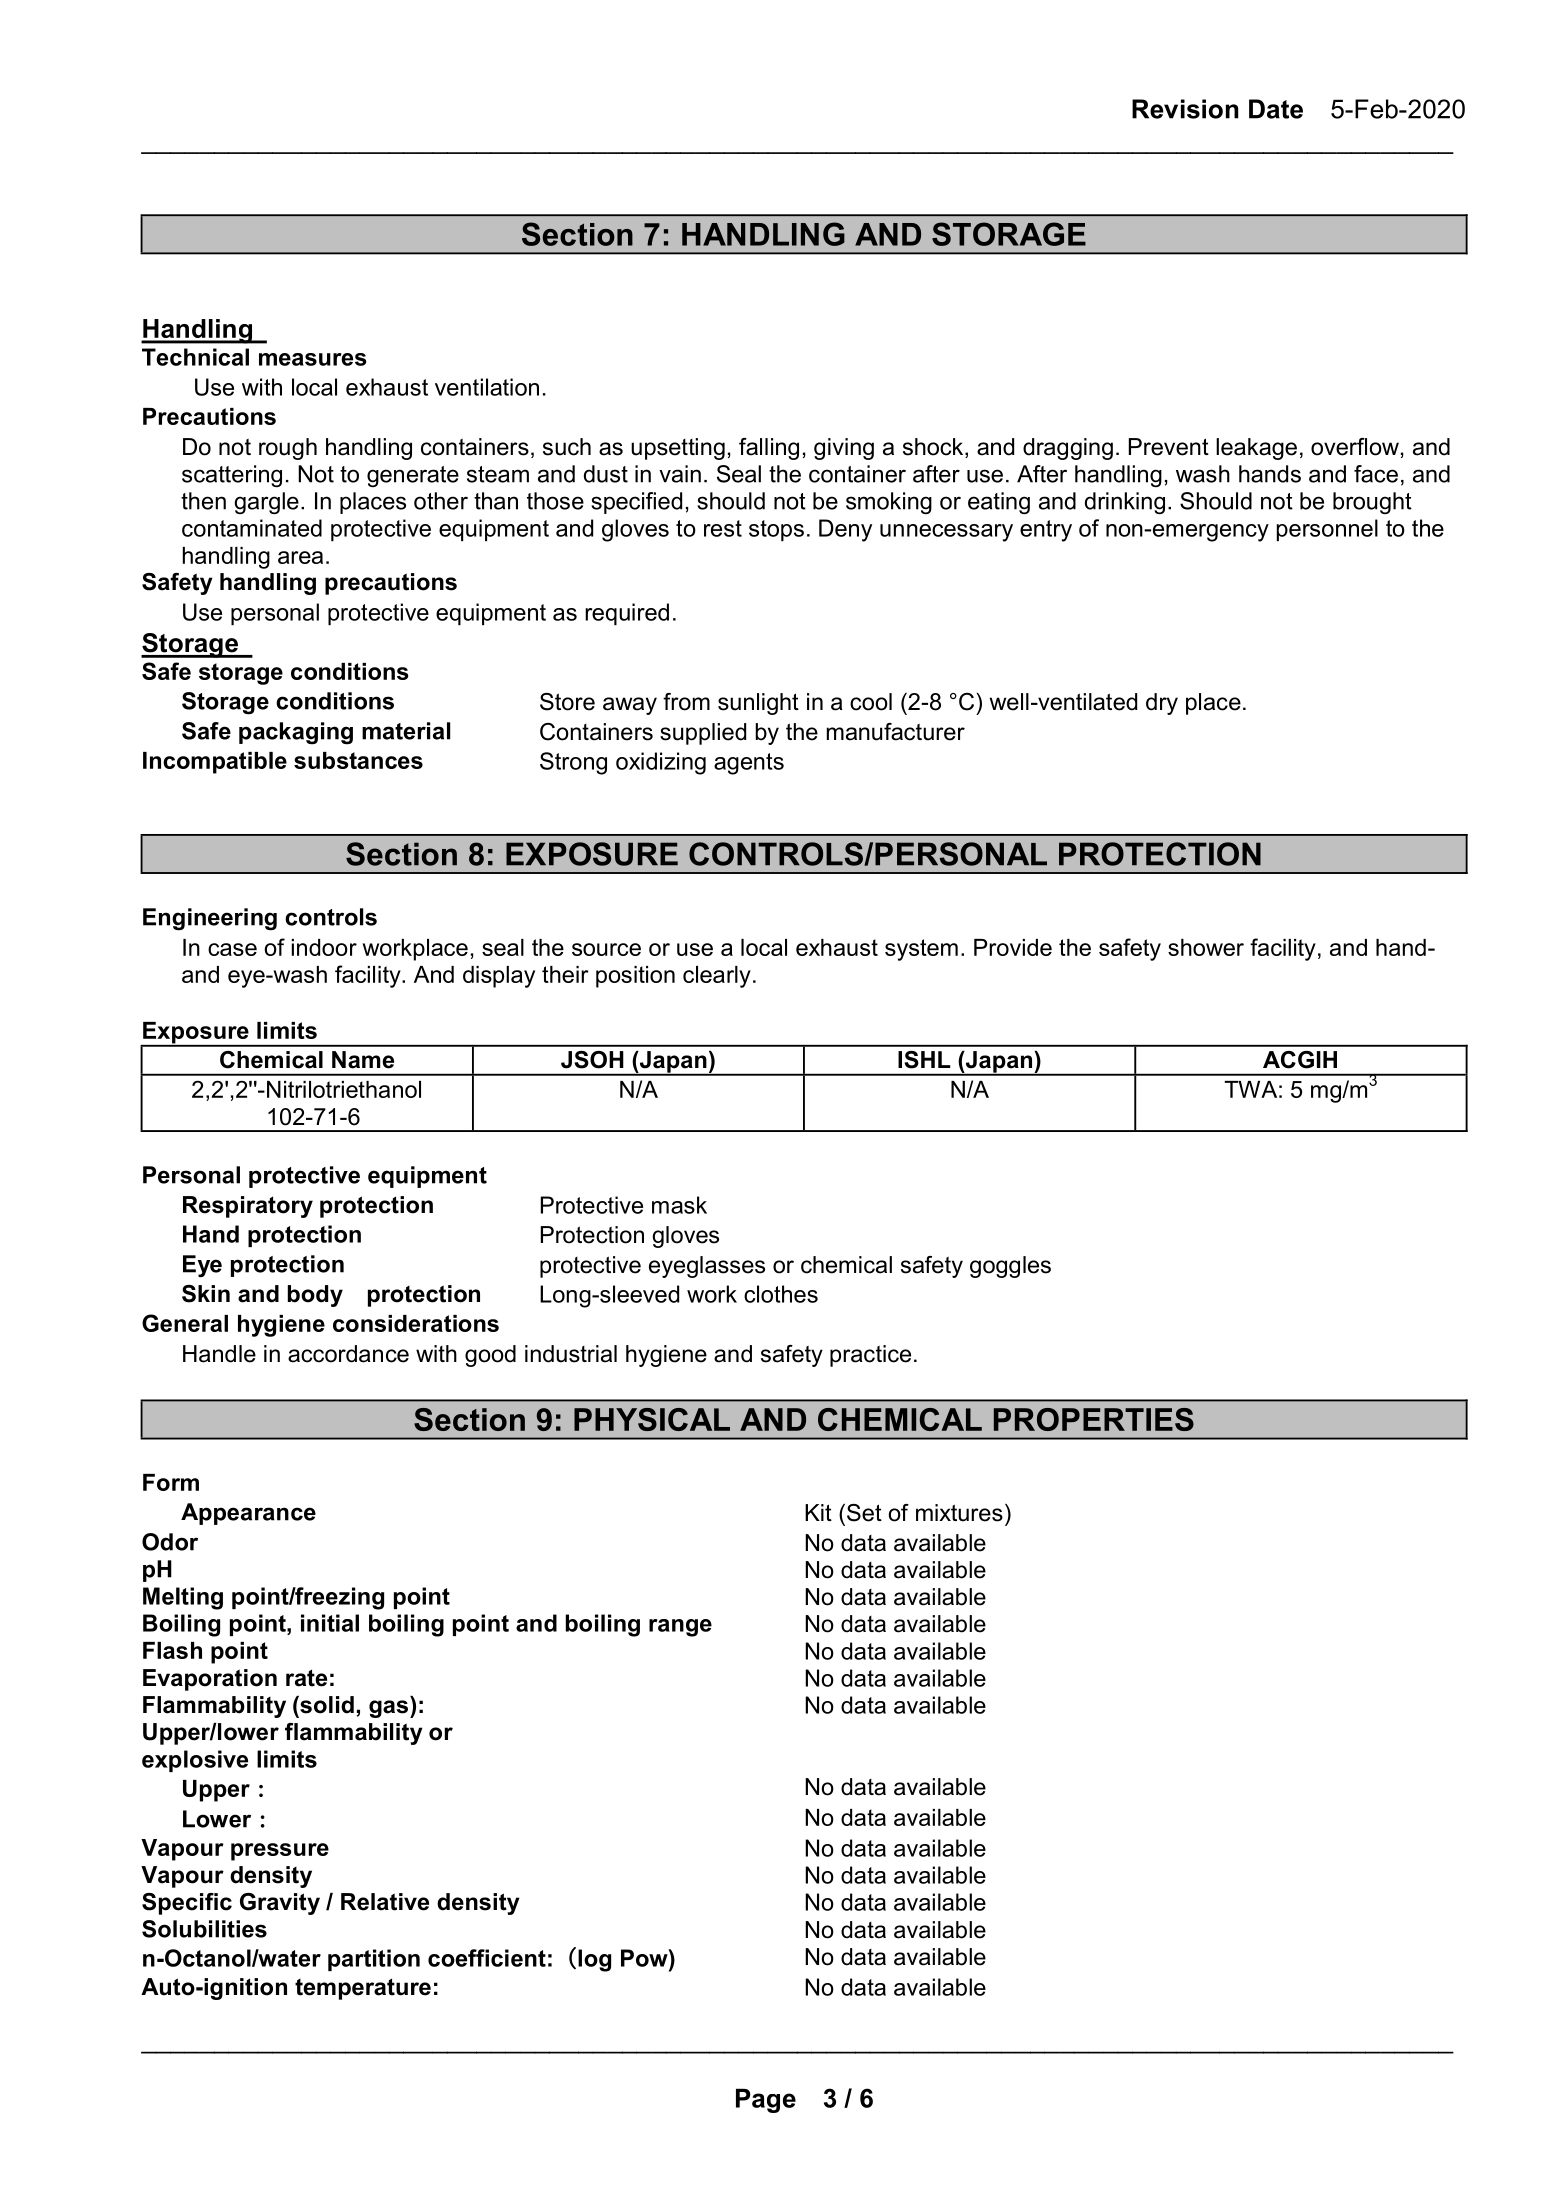 The width and height of the screenshot is (1561, 2208). What do you see at coordinates (358, 760) in the screenshot?
I see `substances` at bounding box center [358, 760].
